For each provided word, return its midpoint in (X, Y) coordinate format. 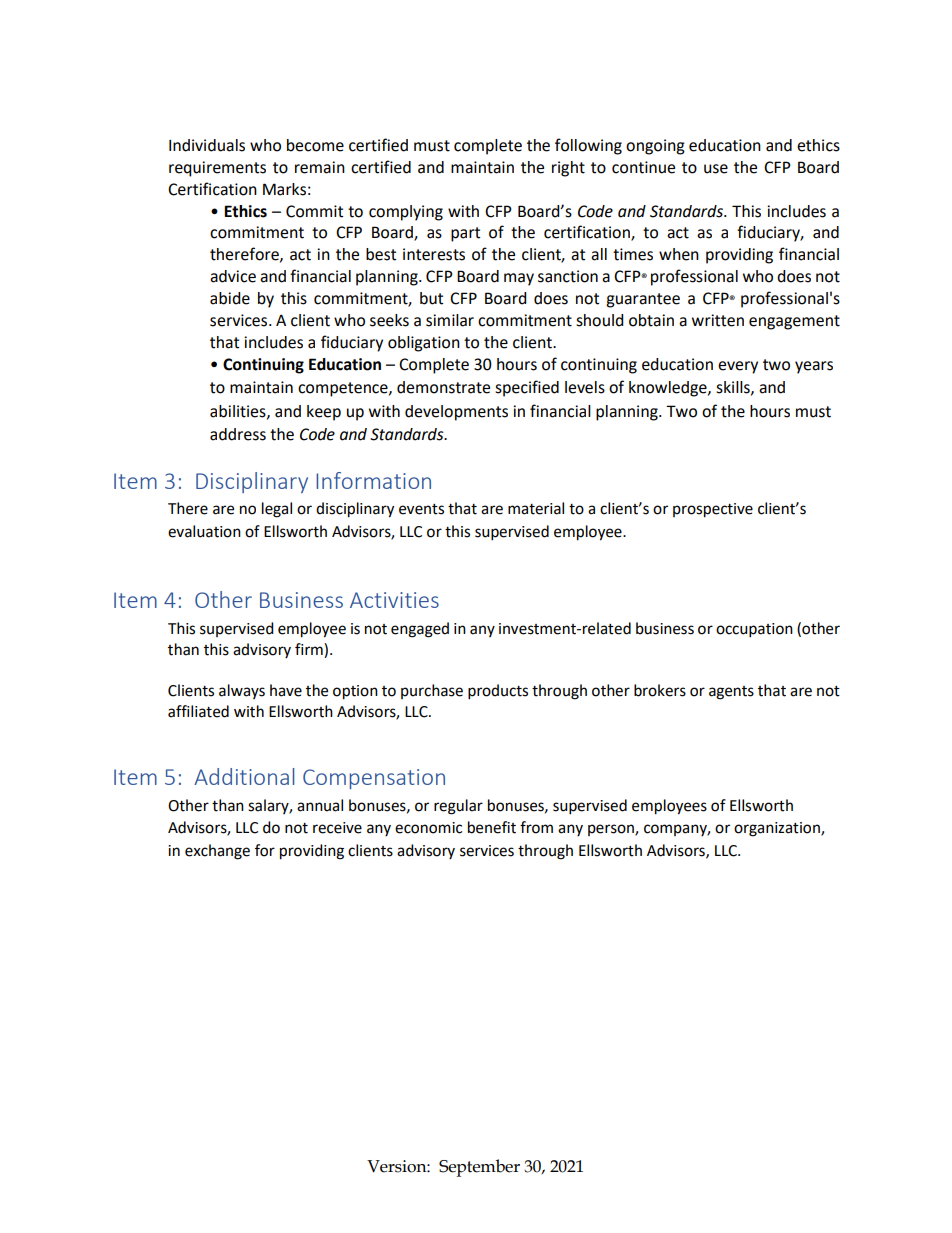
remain (320, 167)
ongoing (655, 147)
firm (310, 649)
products (498, 692)
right (568, 169)
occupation (754, 630)
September (479, 1168)
